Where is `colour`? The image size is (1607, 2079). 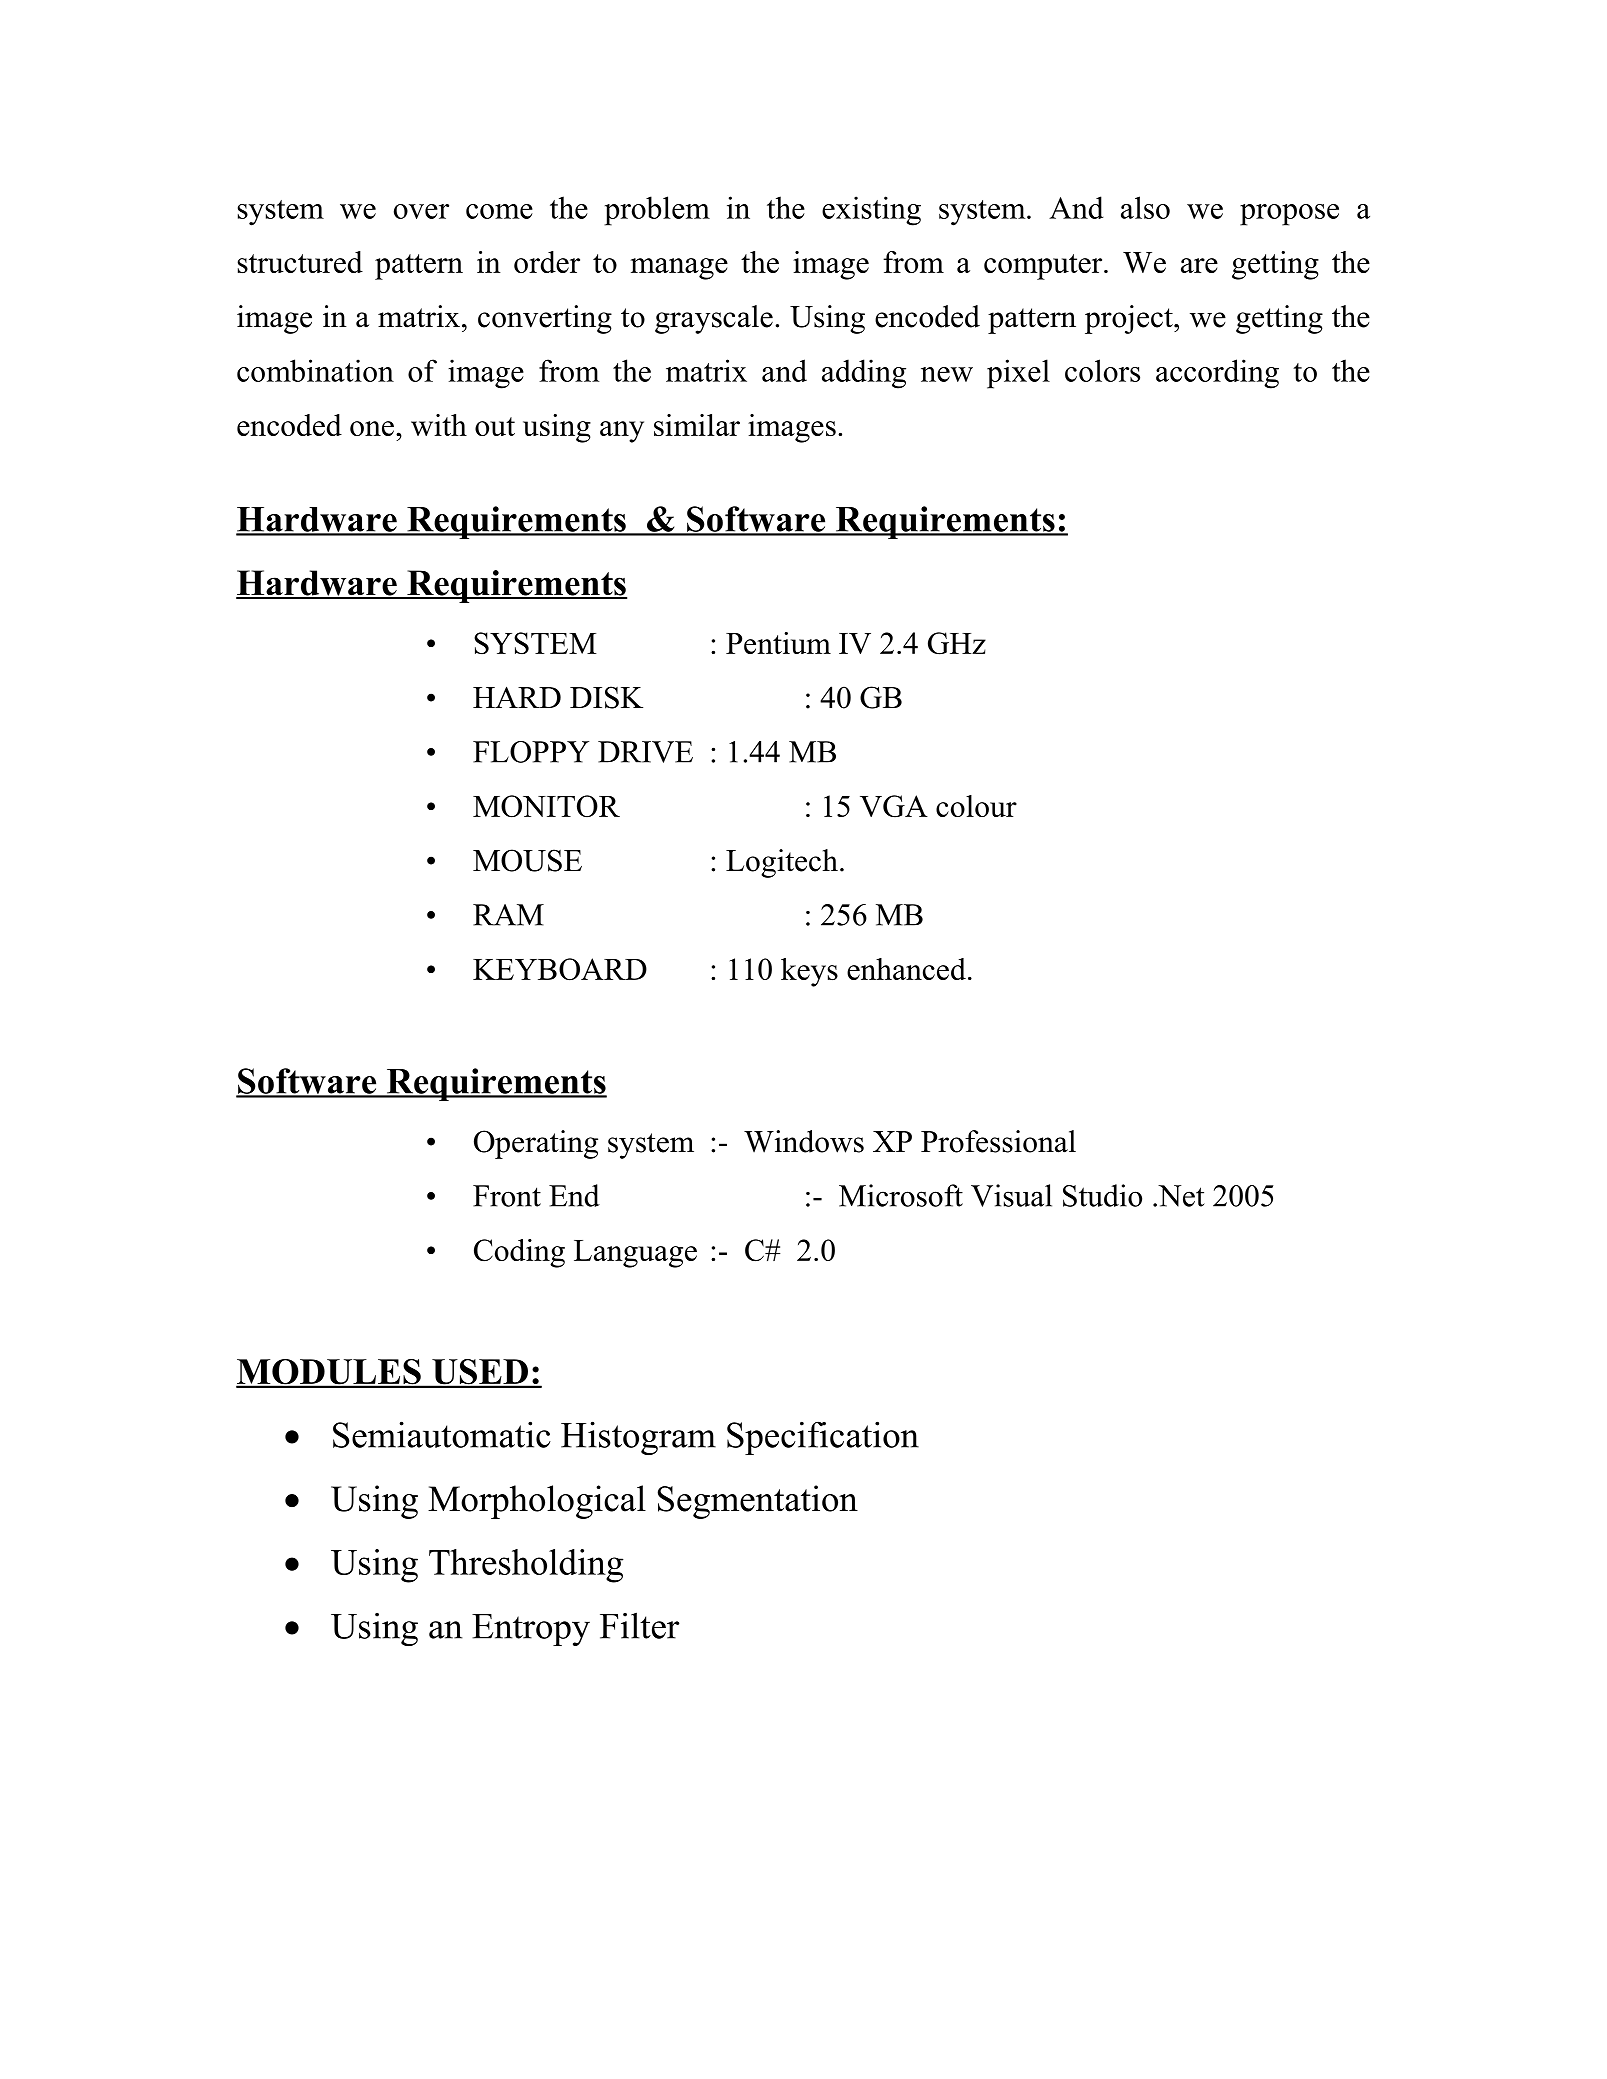
colour is located at coordinates (976, 806).
